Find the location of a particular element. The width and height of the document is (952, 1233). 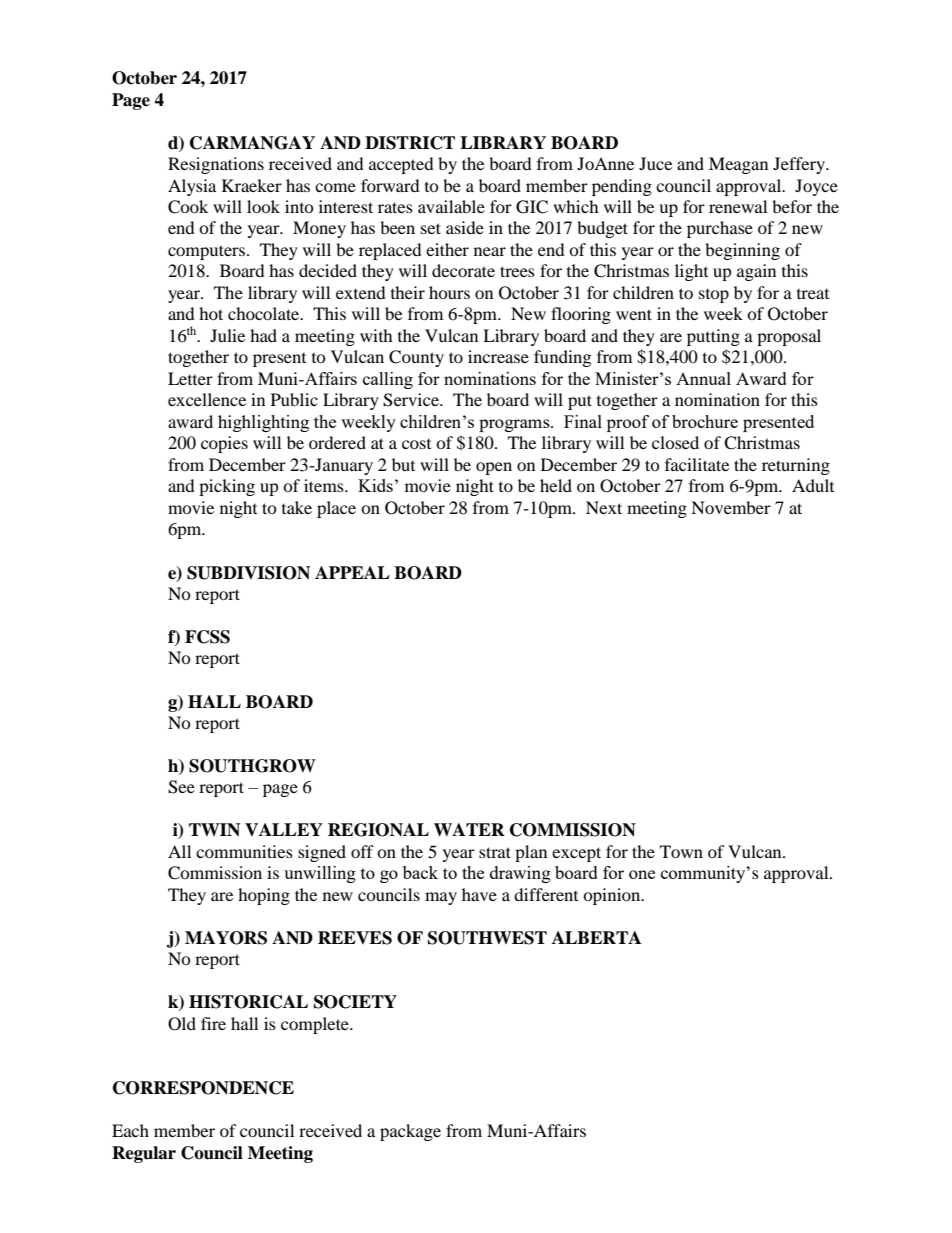

Resignations is located at coordinates (216, 165).
